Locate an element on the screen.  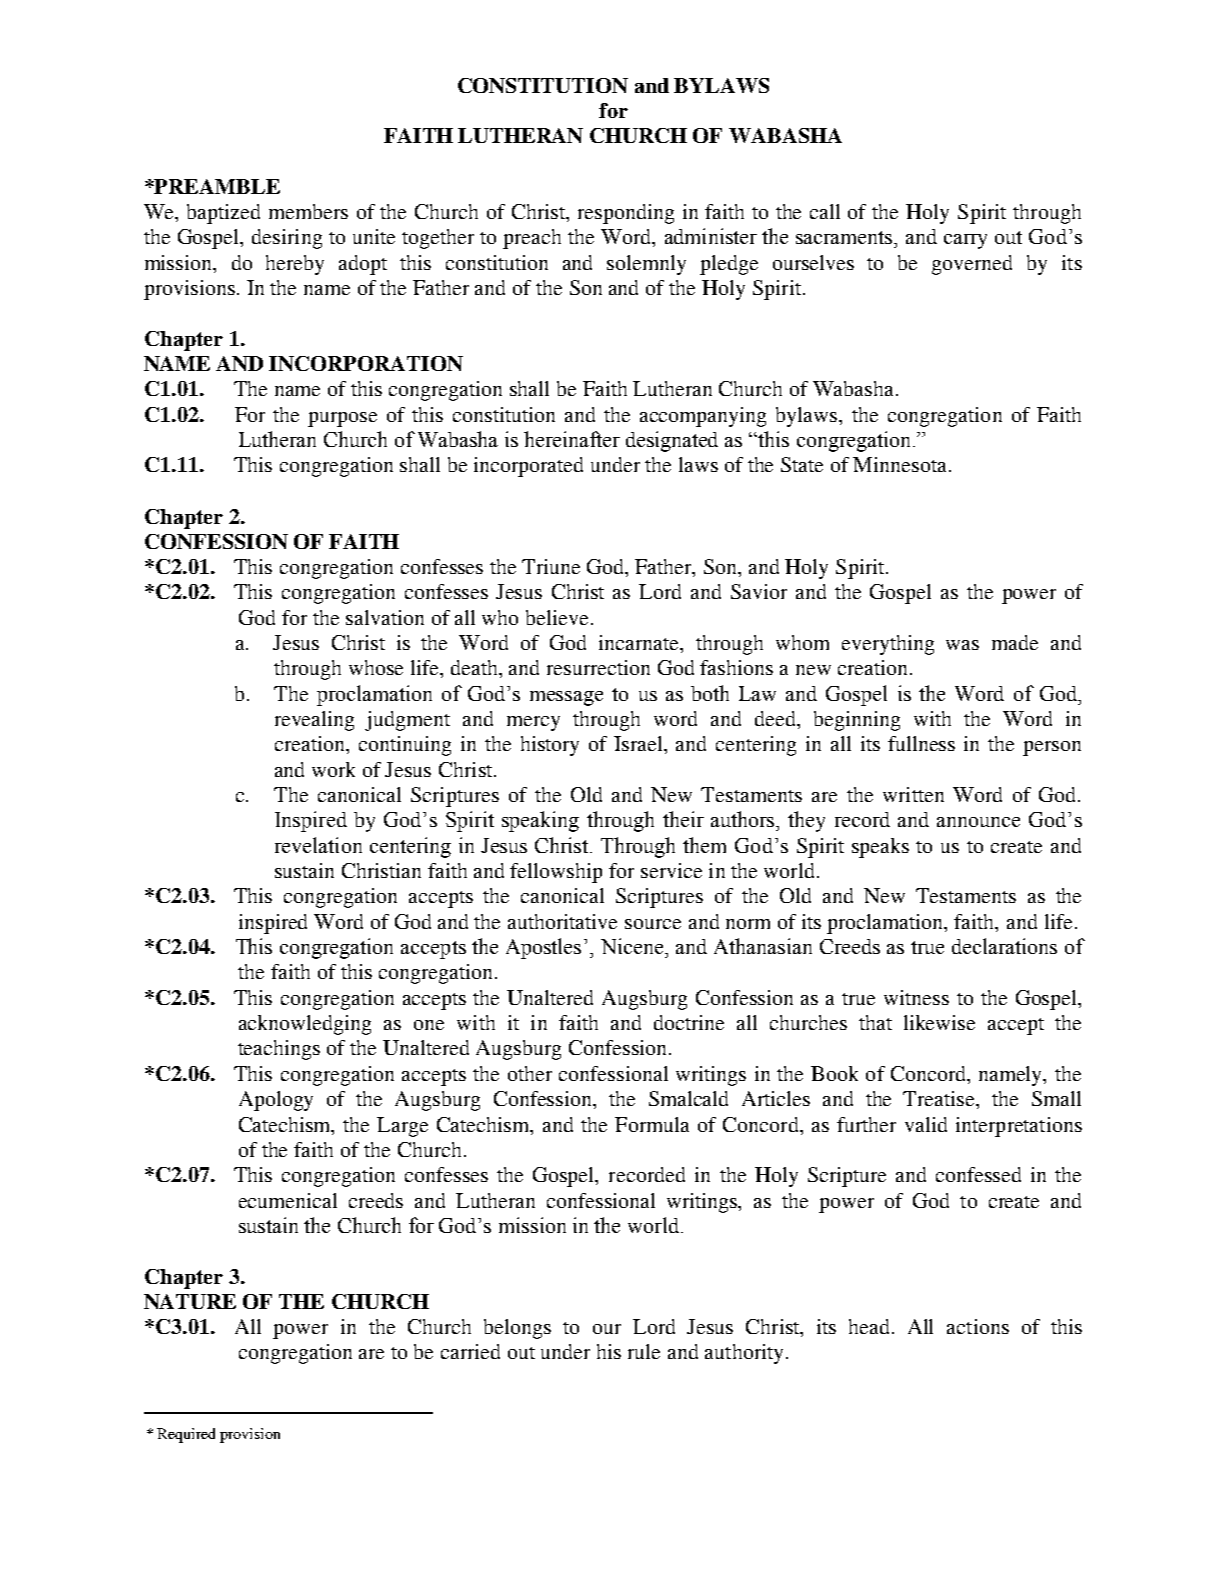
rule is located at coordinates (644, 1351).
